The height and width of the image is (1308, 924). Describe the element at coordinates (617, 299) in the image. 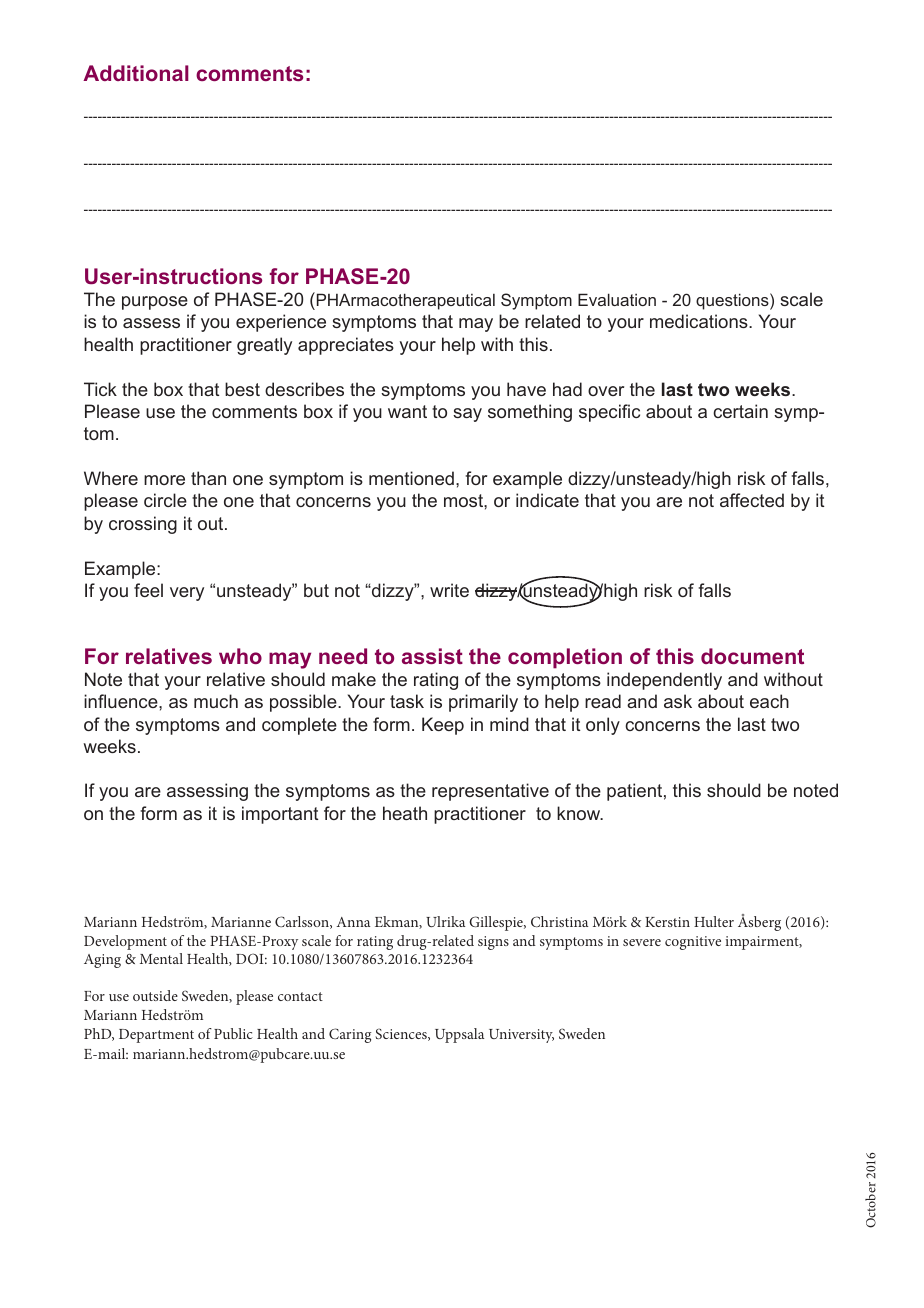

I see `Evaluation` at that location.
